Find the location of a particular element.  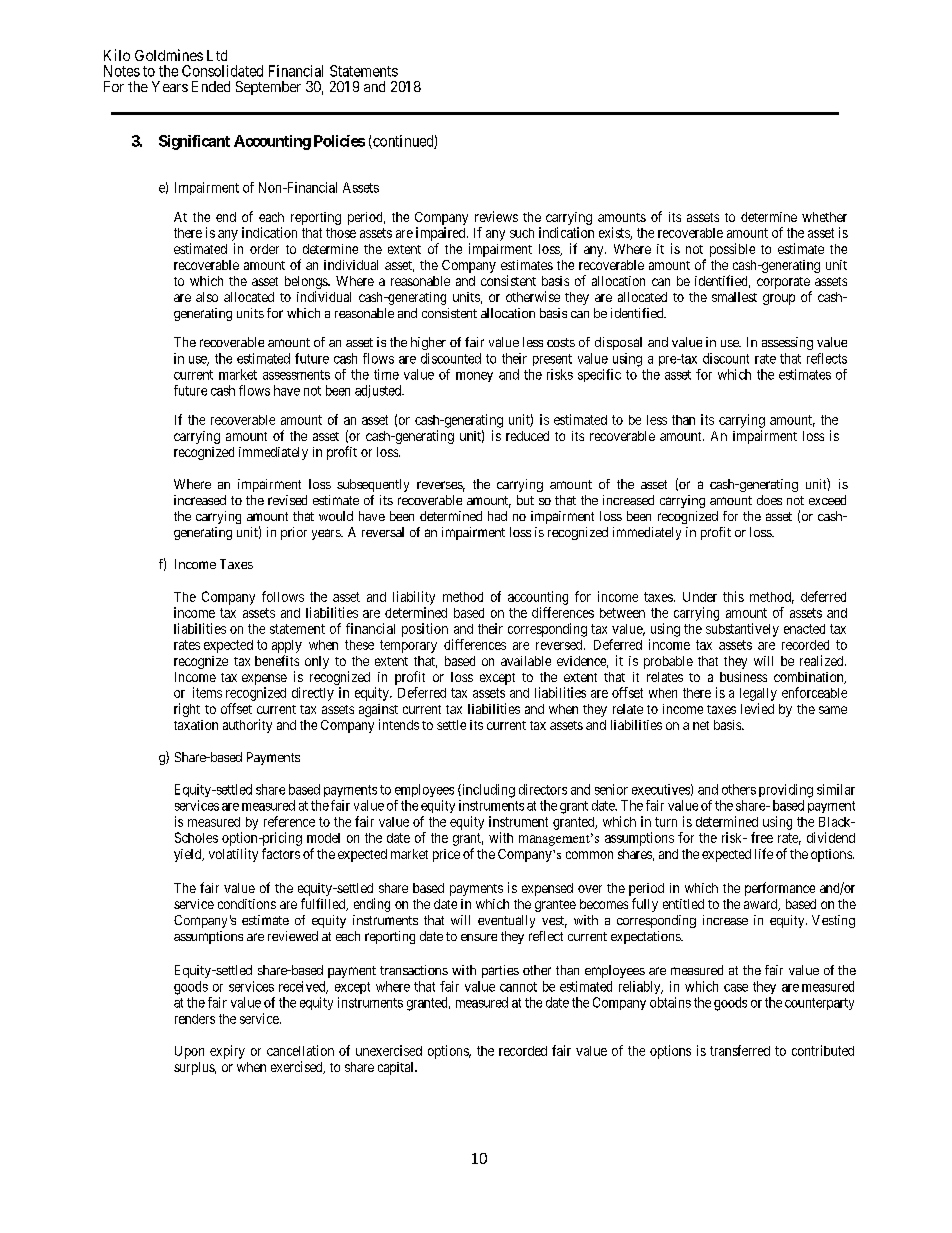

this is located at coordinates (733, 596).
